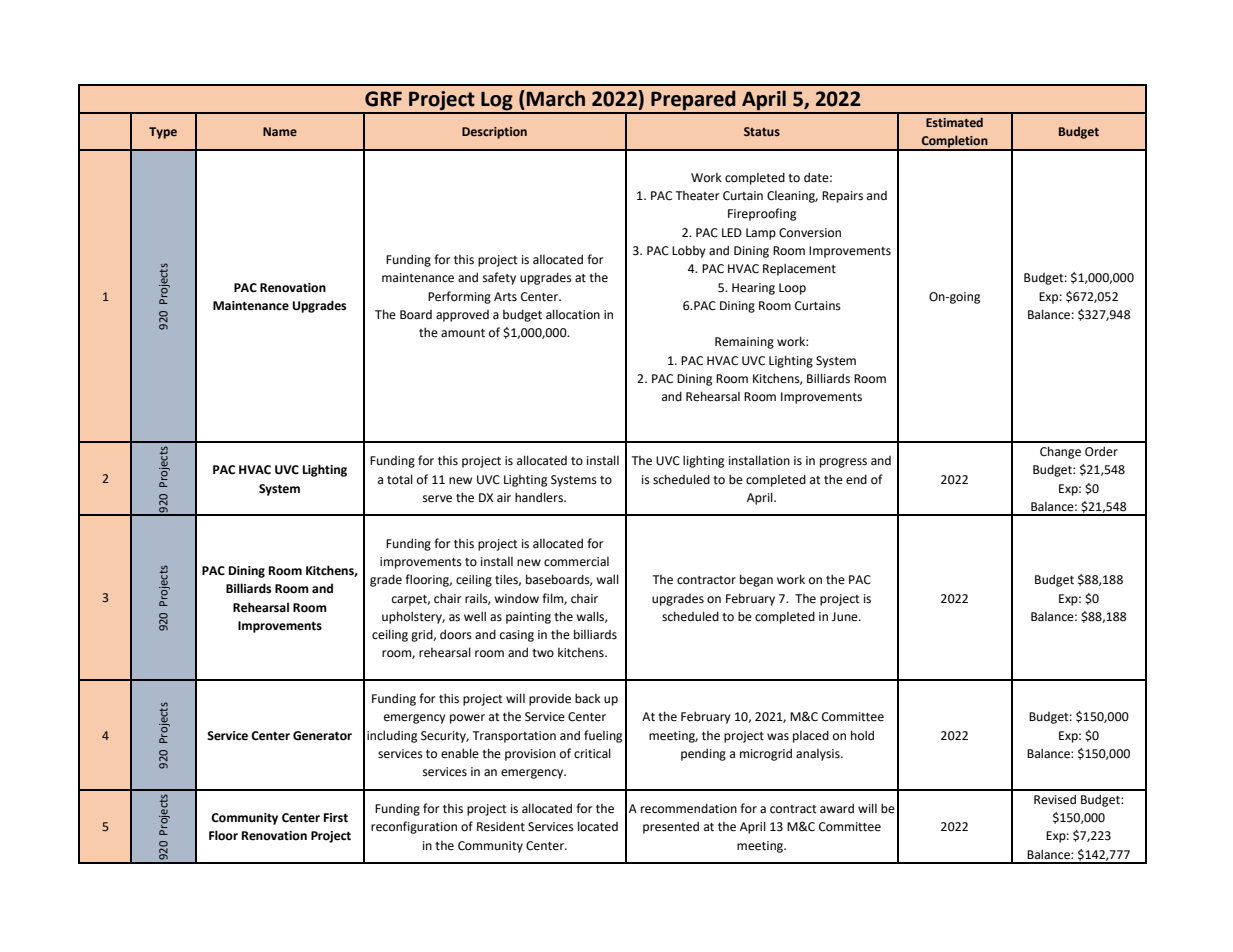 The width and height of the screenshot is (1233, 952). Describe the element at coordinates (336, 818) in the screenshot. I see `First` at that location.
